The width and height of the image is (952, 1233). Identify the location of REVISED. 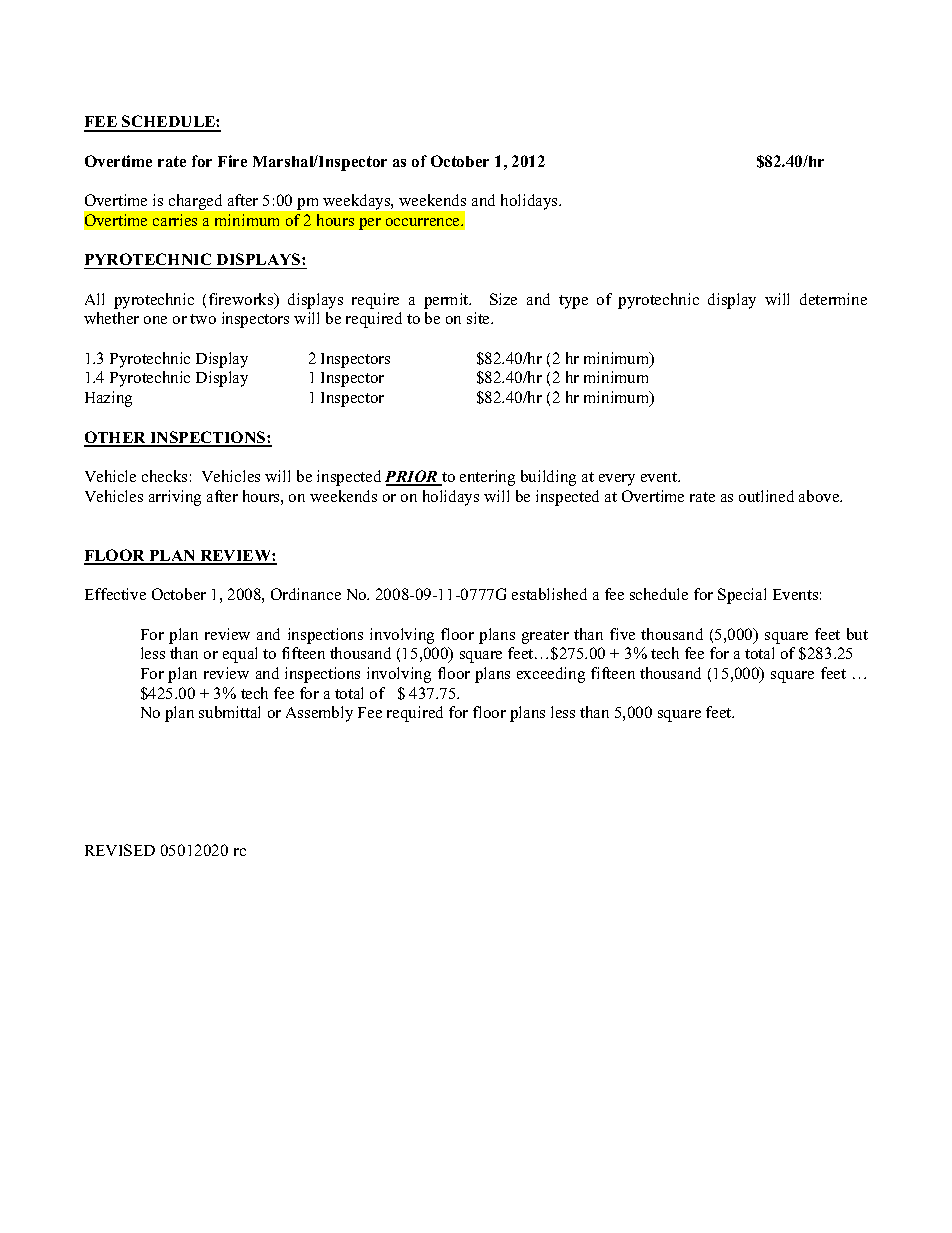
(120, 850).
